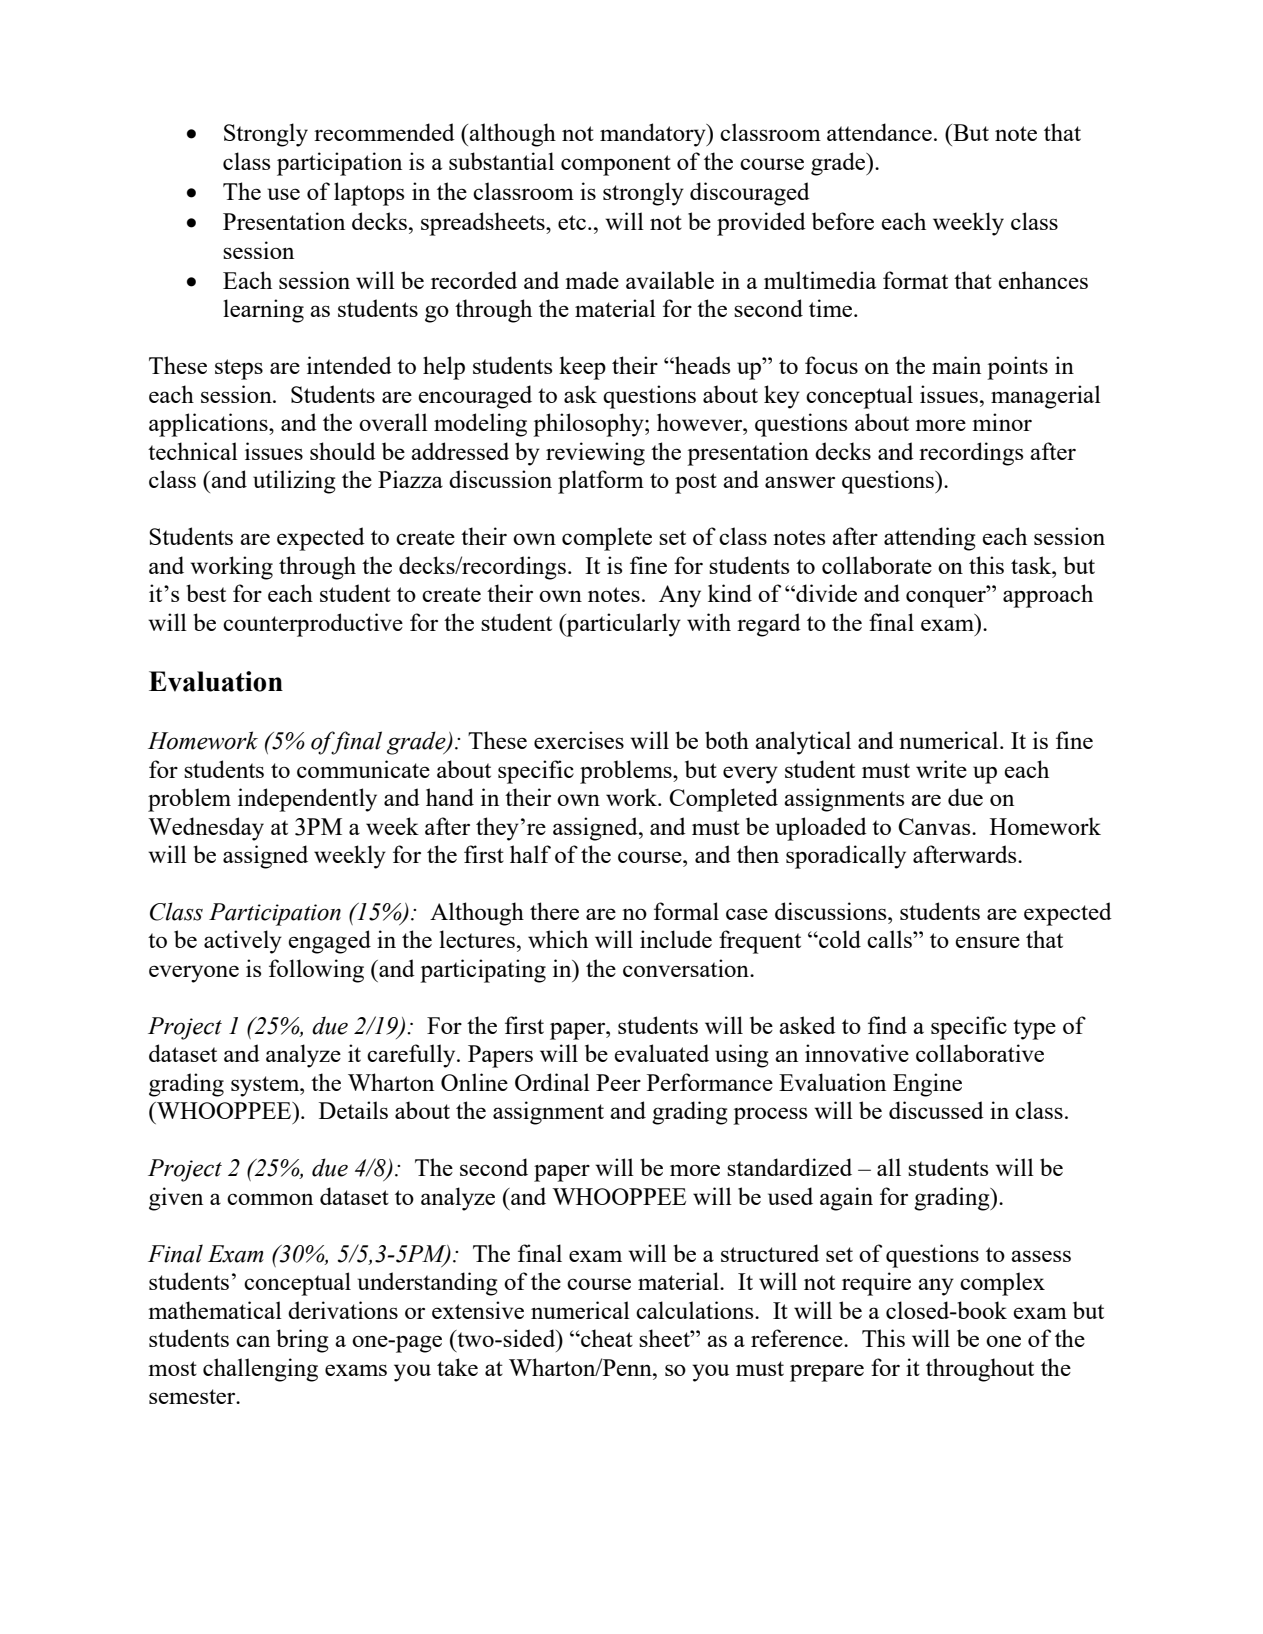  I want to click on component, so click(616, 165).
